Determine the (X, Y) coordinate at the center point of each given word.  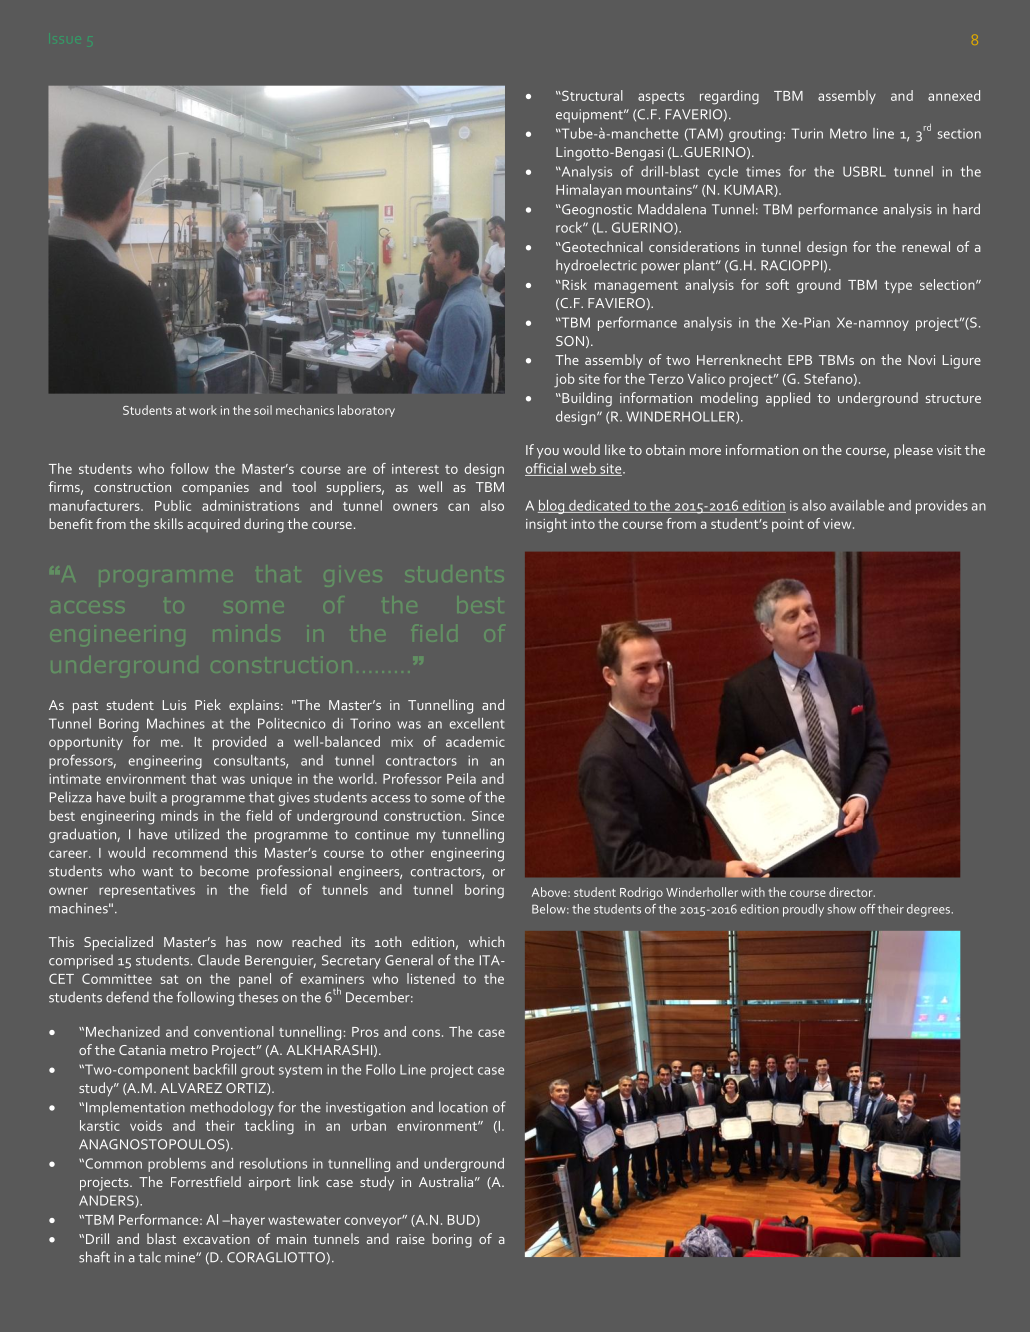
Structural (591, 95)
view (838, 524)
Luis (174, 705)
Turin (807, 133)
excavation (216, 1239)
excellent (477, 723)
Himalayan (589, 191)
